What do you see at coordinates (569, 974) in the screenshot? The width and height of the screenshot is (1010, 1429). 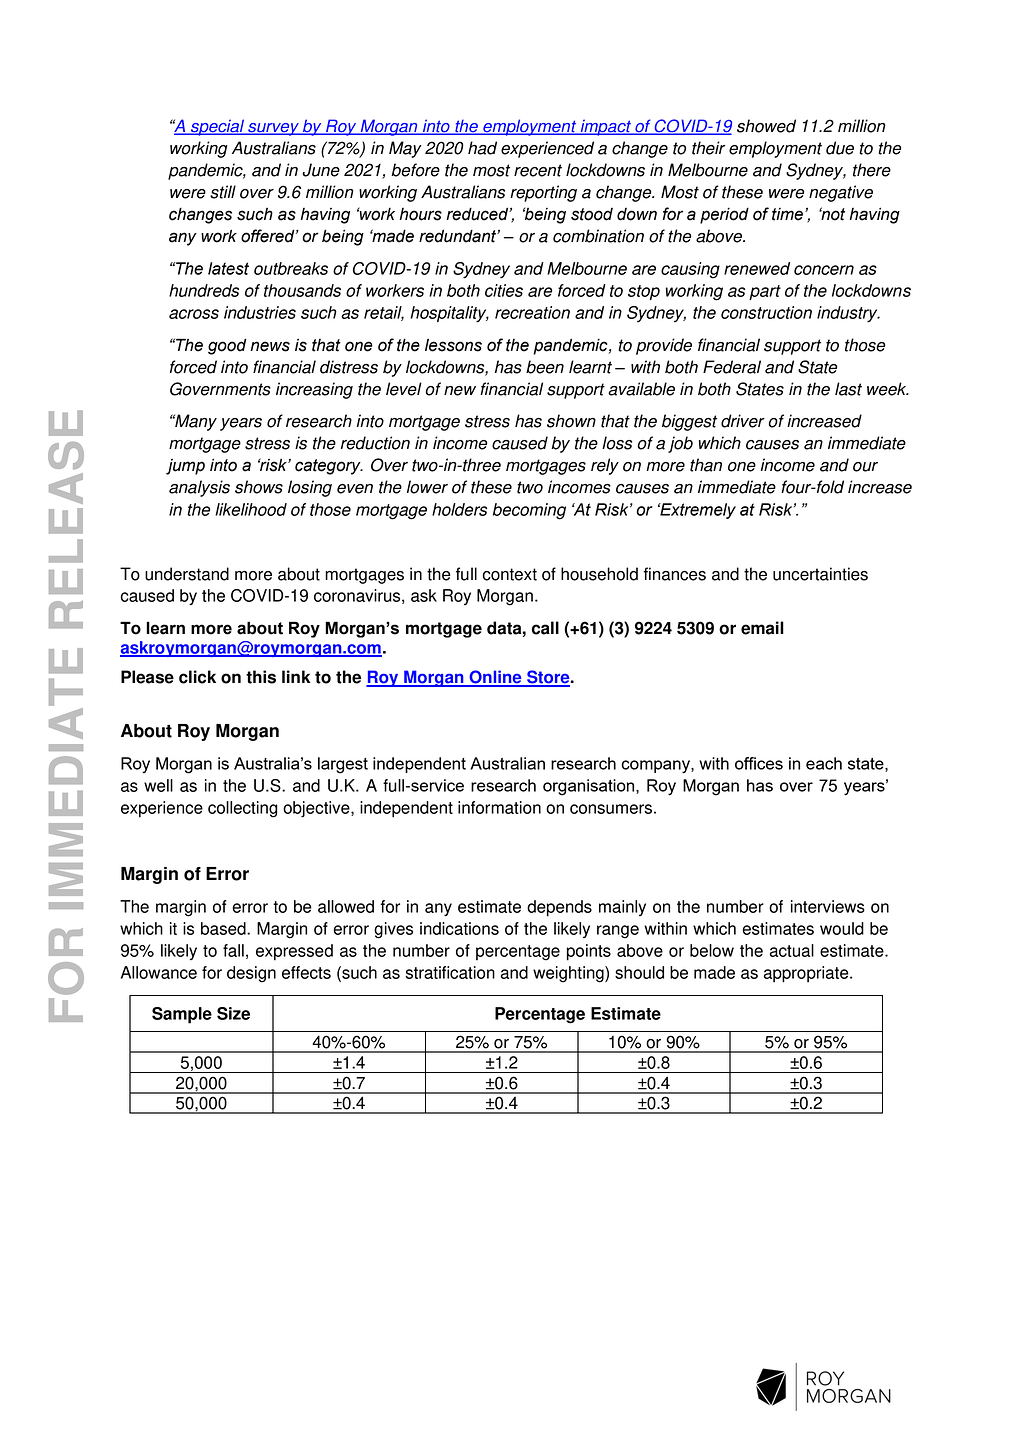 I see `weighting` at bounding box center [569, 974].
